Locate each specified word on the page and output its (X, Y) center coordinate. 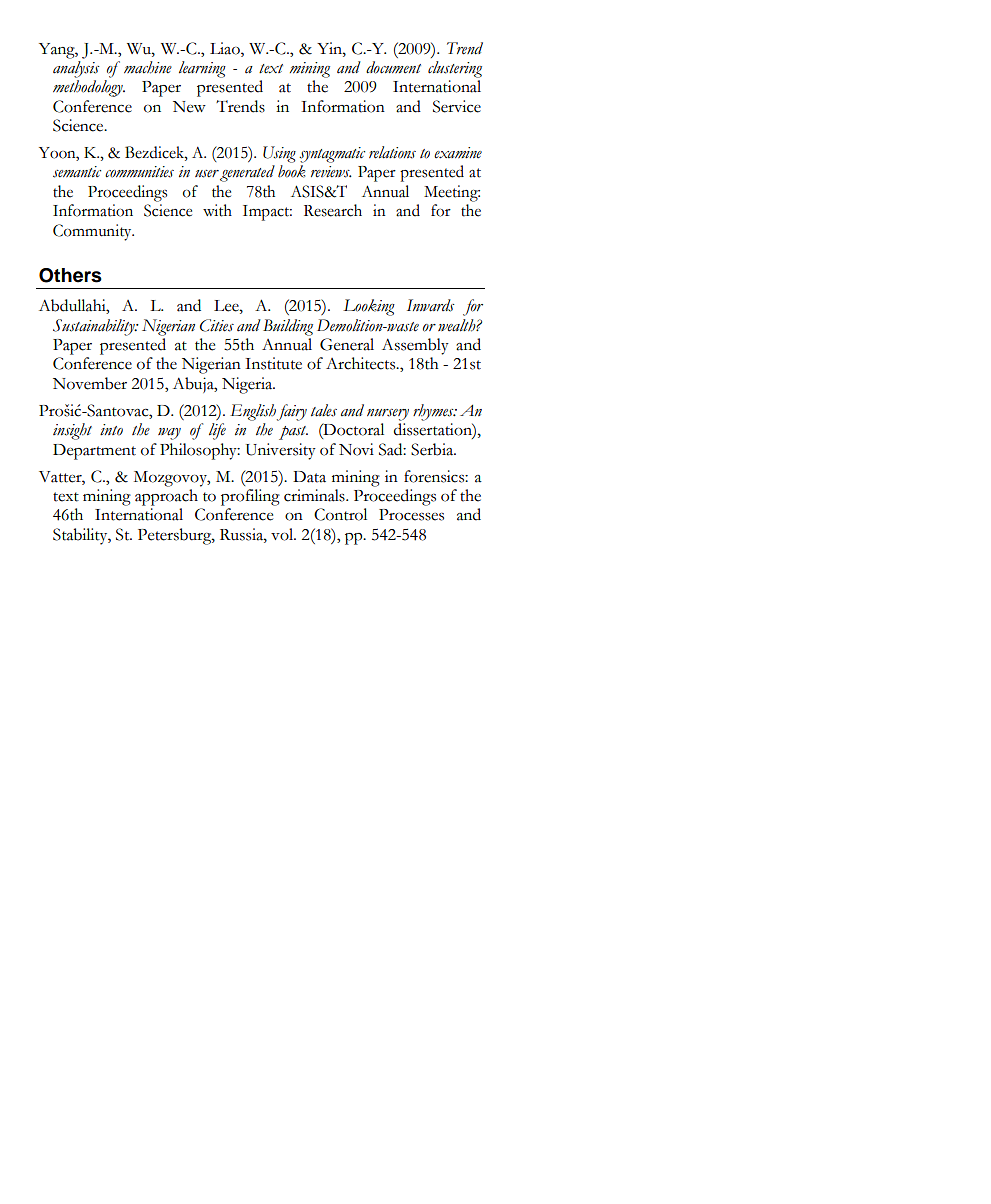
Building (288, 327)
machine (148, 67)
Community (93, 232)
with (217, 210)
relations (392, 152)
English (253, 412)
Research (333, 210)
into (111, 430)
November (90, 383)
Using (279, 154)
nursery (388, 415)
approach (166, 497)
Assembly (415, 346)
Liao (226, 48)
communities (139, 172)
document (393, 67)
